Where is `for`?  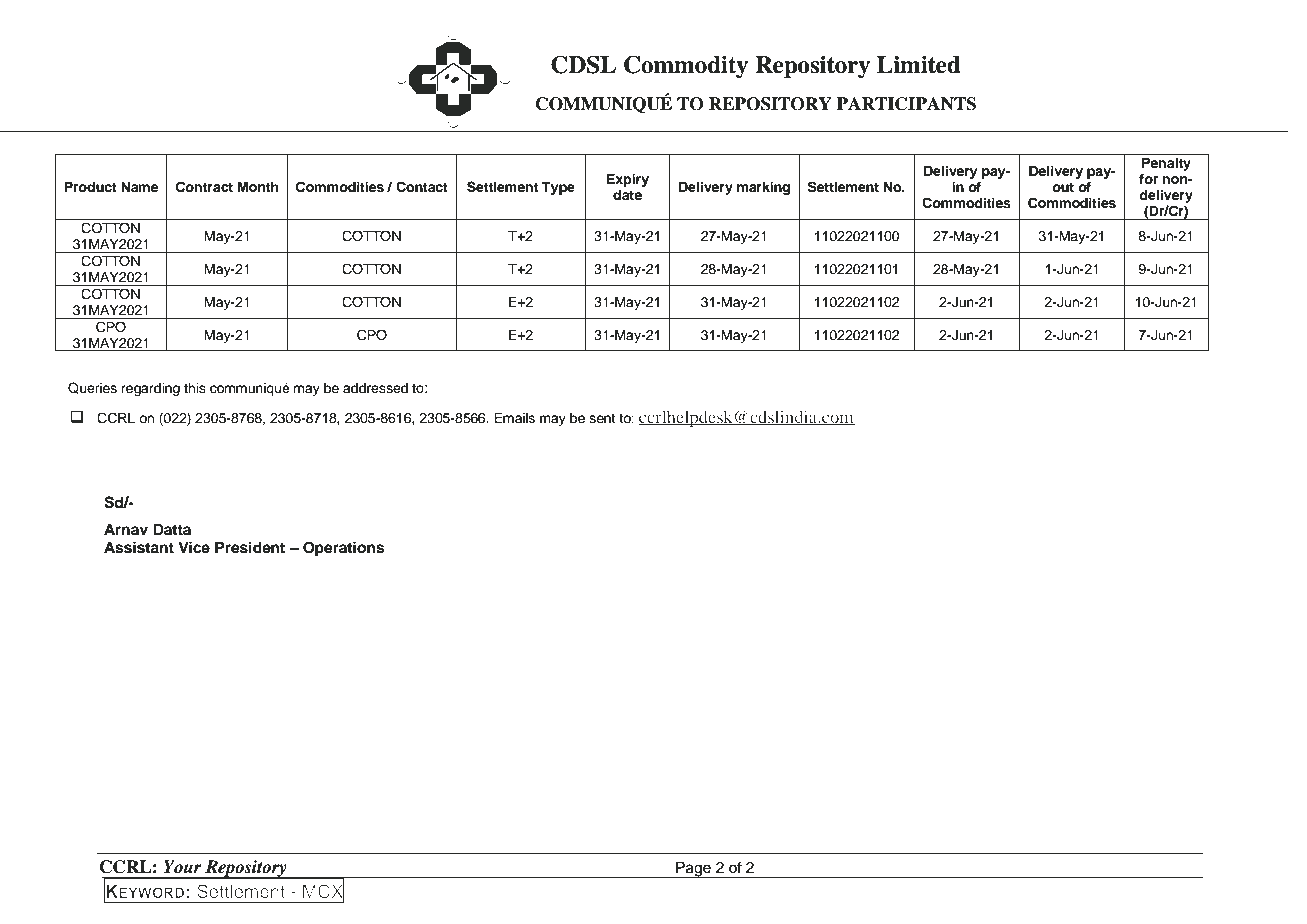
for is located at coordinates (1148, 179).
